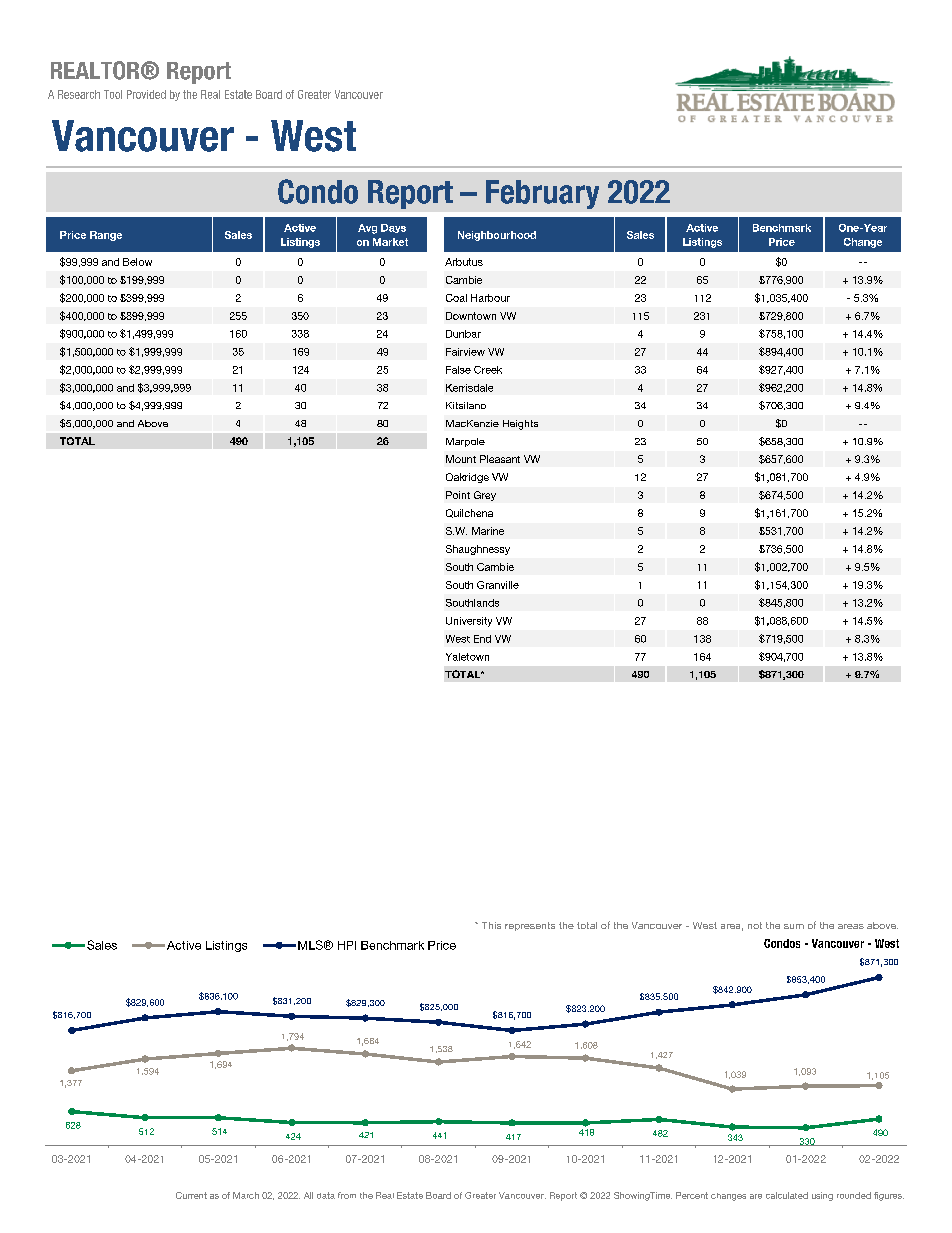 This screenshot has width=952, height=1233. I want to click on calculated, so click(787, 1195).
